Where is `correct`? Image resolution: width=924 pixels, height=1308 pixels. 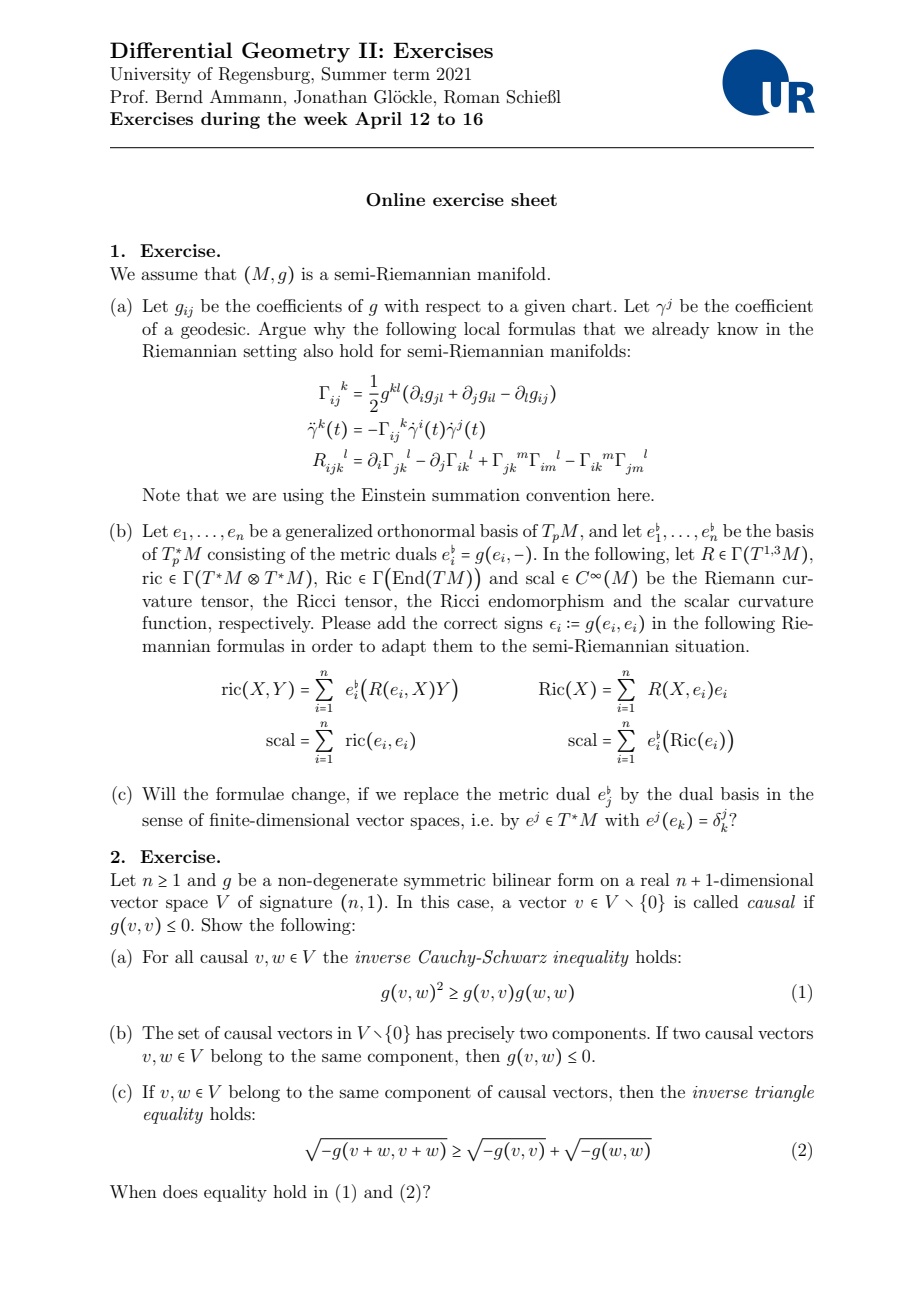 correct is located at coordinates (470, 623).
